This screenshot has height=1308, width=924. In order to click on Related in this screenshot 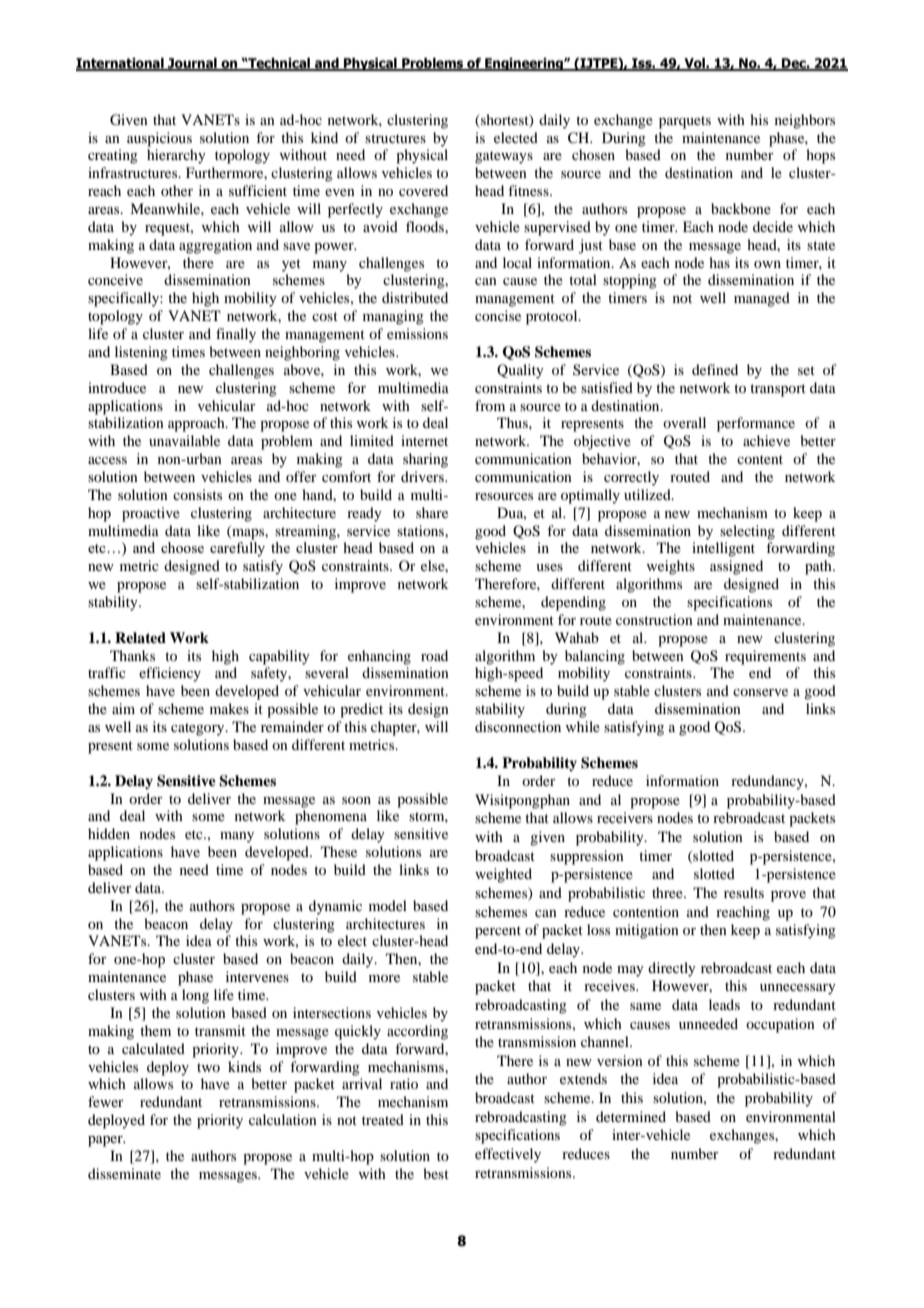, I will do `click(140, 637)`.
